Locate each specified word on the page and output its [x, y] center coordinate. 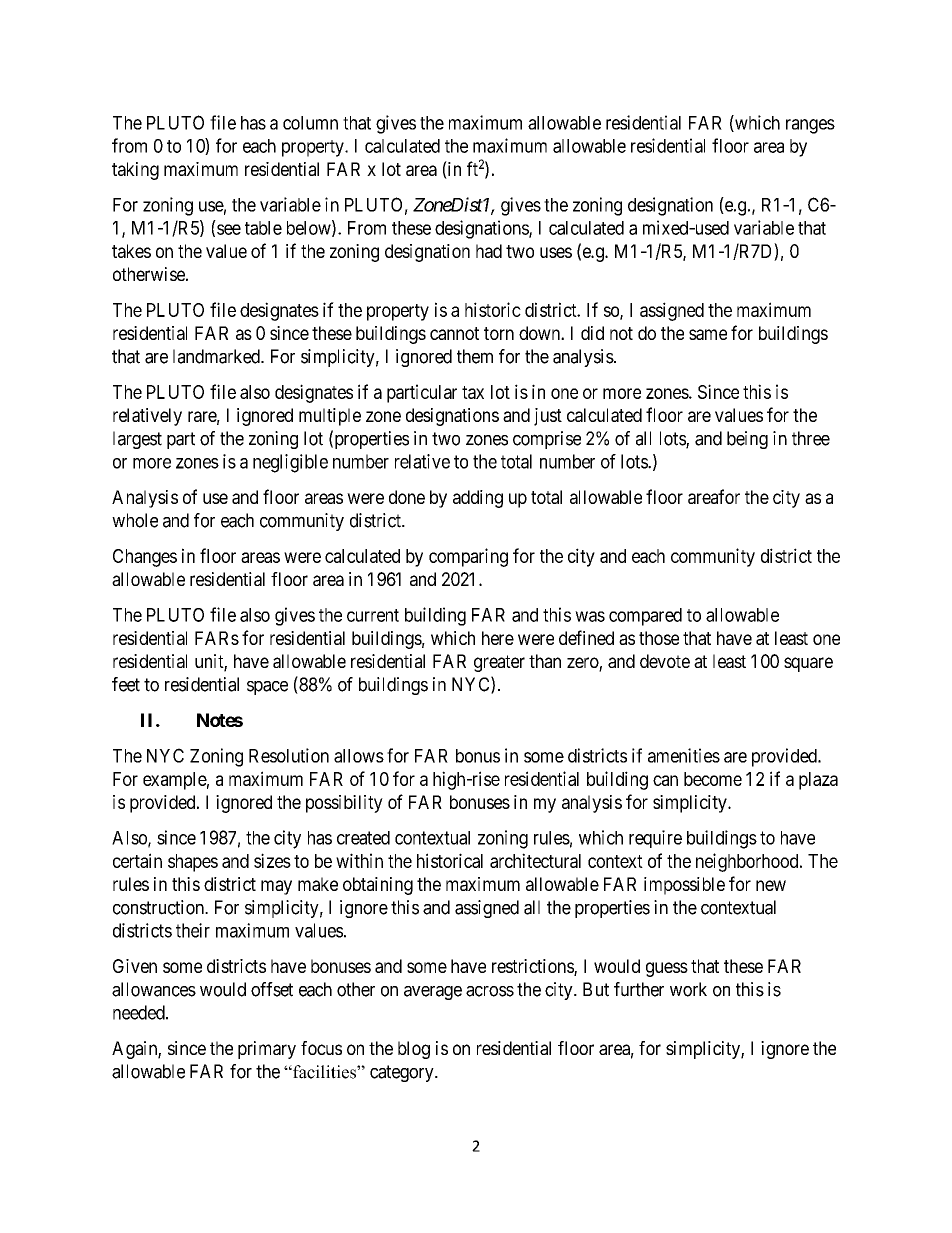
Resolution [289, 755]
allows [359, 756]
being [747, 440]
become [713, 779]
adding [478, 499]
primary [267, 1050]
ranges [810, 126]
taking [135, 171]
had [489, 251]
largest [137, 440]
